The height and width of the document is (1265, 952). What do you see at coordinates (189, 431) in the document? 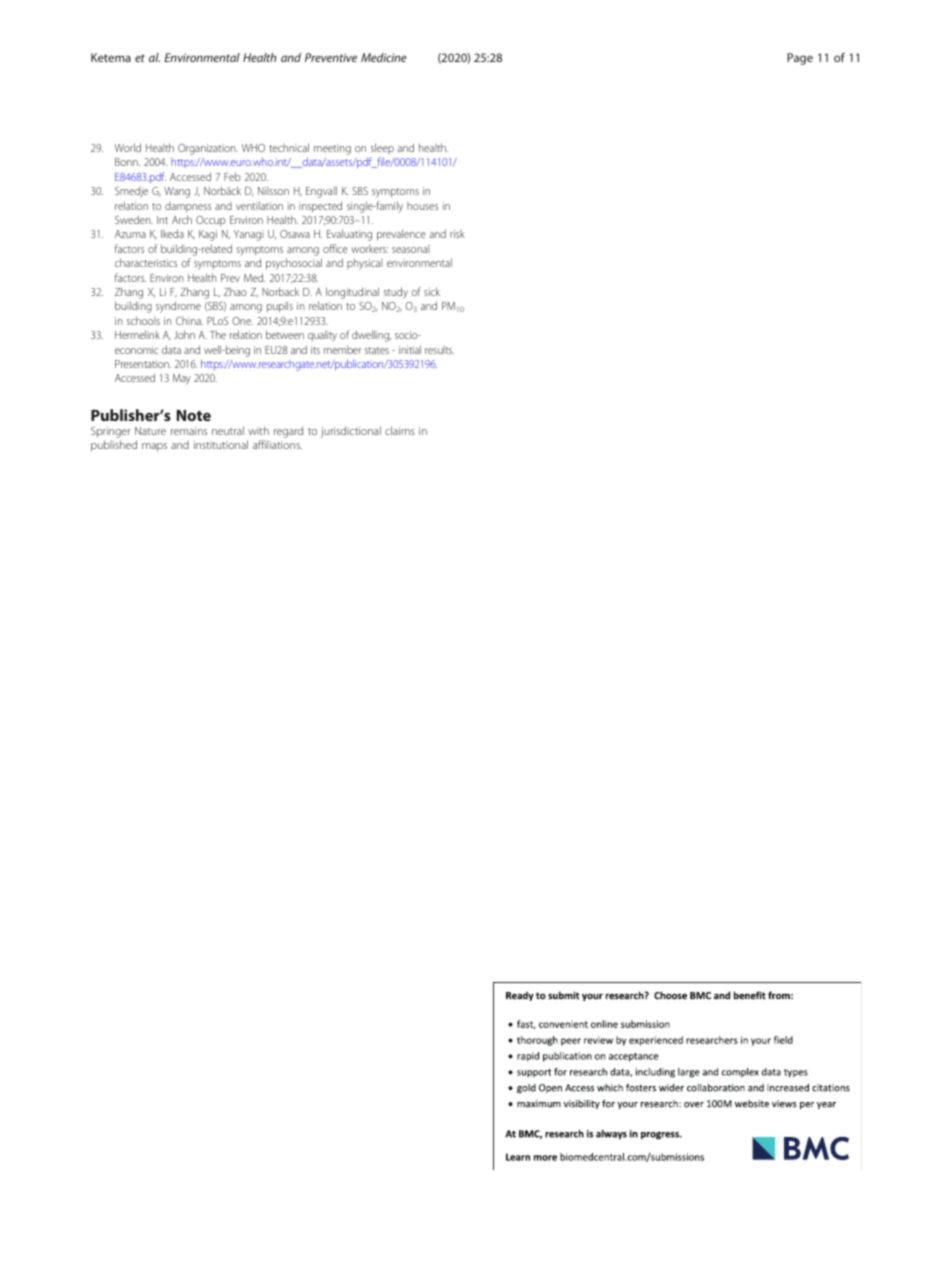
I see `remains` at bounding box center [189, 431].
